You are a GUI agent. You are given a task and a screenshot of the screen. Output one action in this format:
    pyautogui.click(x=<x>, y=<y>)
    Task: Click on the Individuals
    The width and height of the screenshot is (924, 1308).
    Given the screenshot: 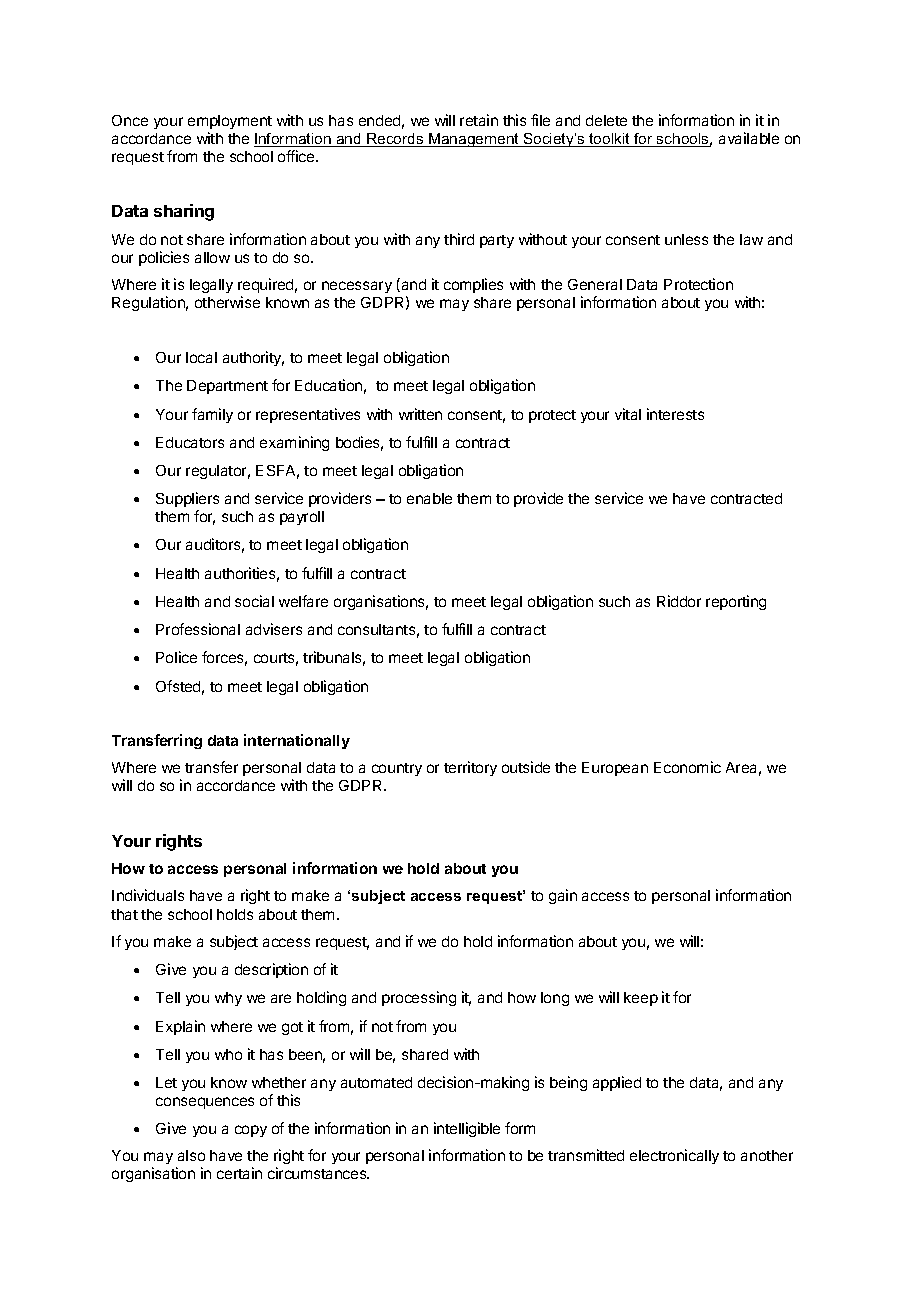 What is the action you would take?
    pyautogui.click(x=148, y=895)
